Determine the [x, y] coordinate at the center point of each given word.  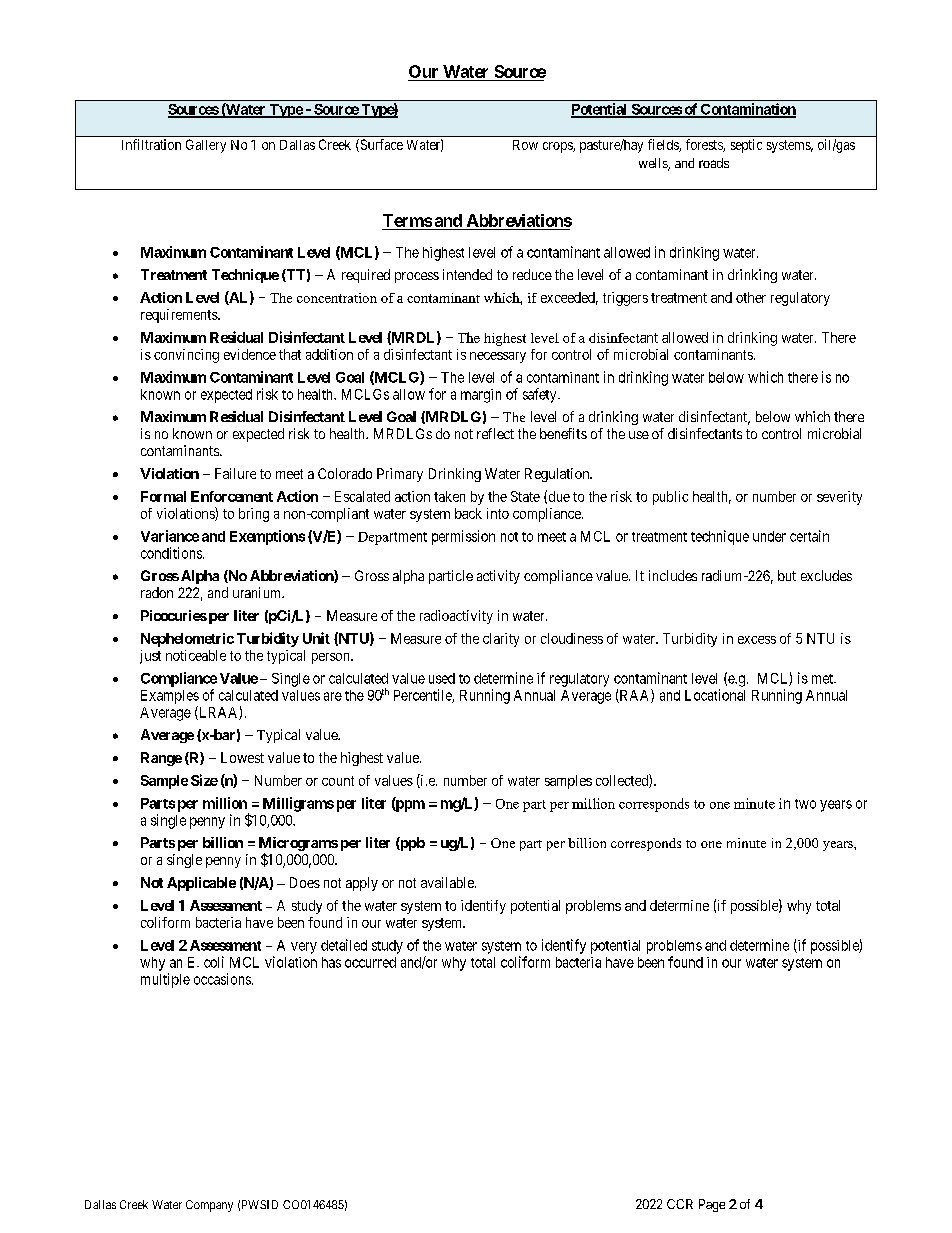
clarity [501, 640]
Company [209, 1206]
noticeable [196, 655]
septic [746, 146]
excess [757, 640]
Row [525, 145]
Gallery [206, 146]
